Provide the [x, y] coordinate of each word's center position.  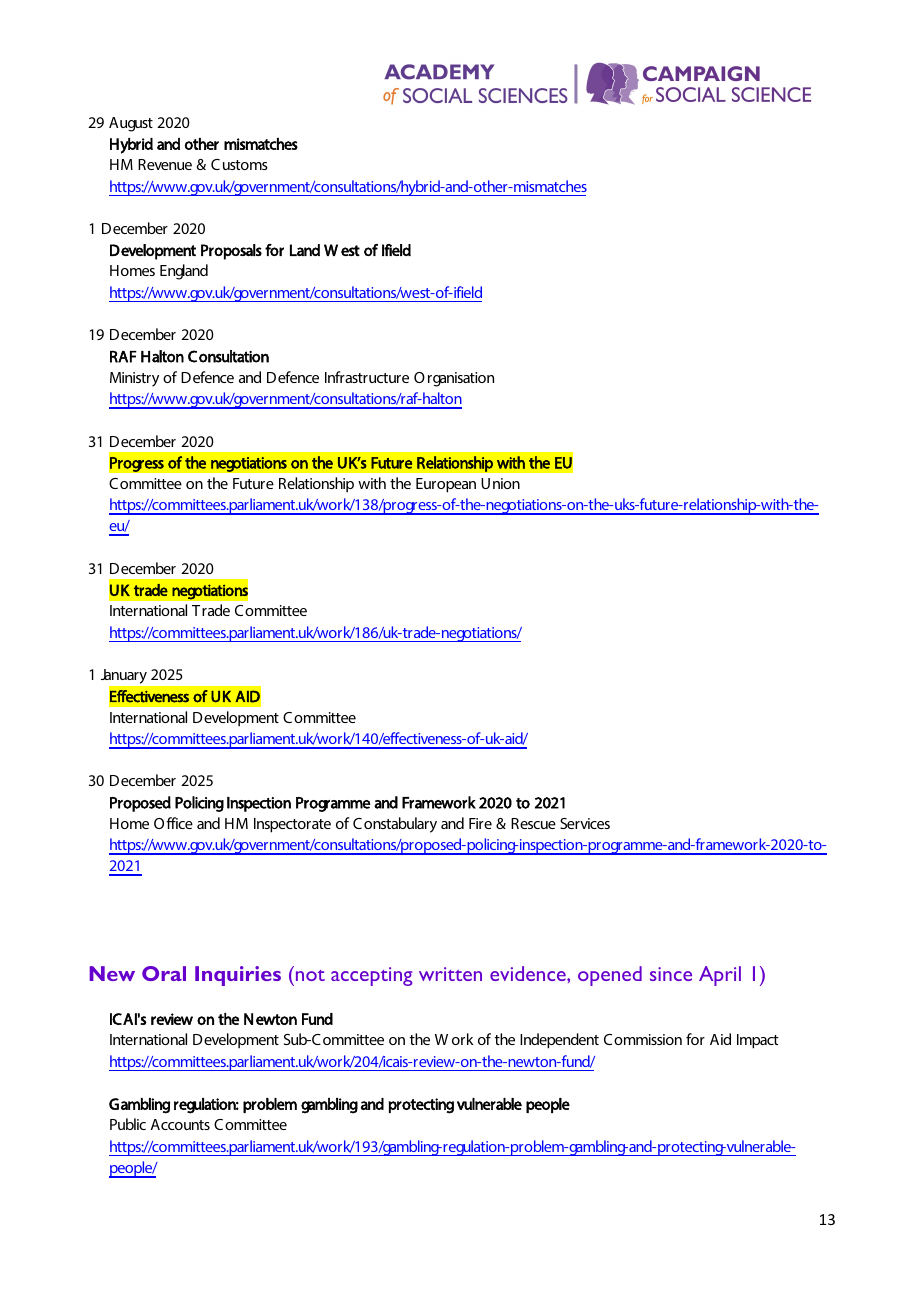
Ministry [134, 379]
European [446, 485]
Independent [559, 1041]
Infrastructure [367, 377]
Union [500, 483]
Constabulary [395, 825]
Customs [239, 164]
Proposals [231, 252]
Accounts [180, 1124]
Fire [480, 823]
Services [585, 823]
